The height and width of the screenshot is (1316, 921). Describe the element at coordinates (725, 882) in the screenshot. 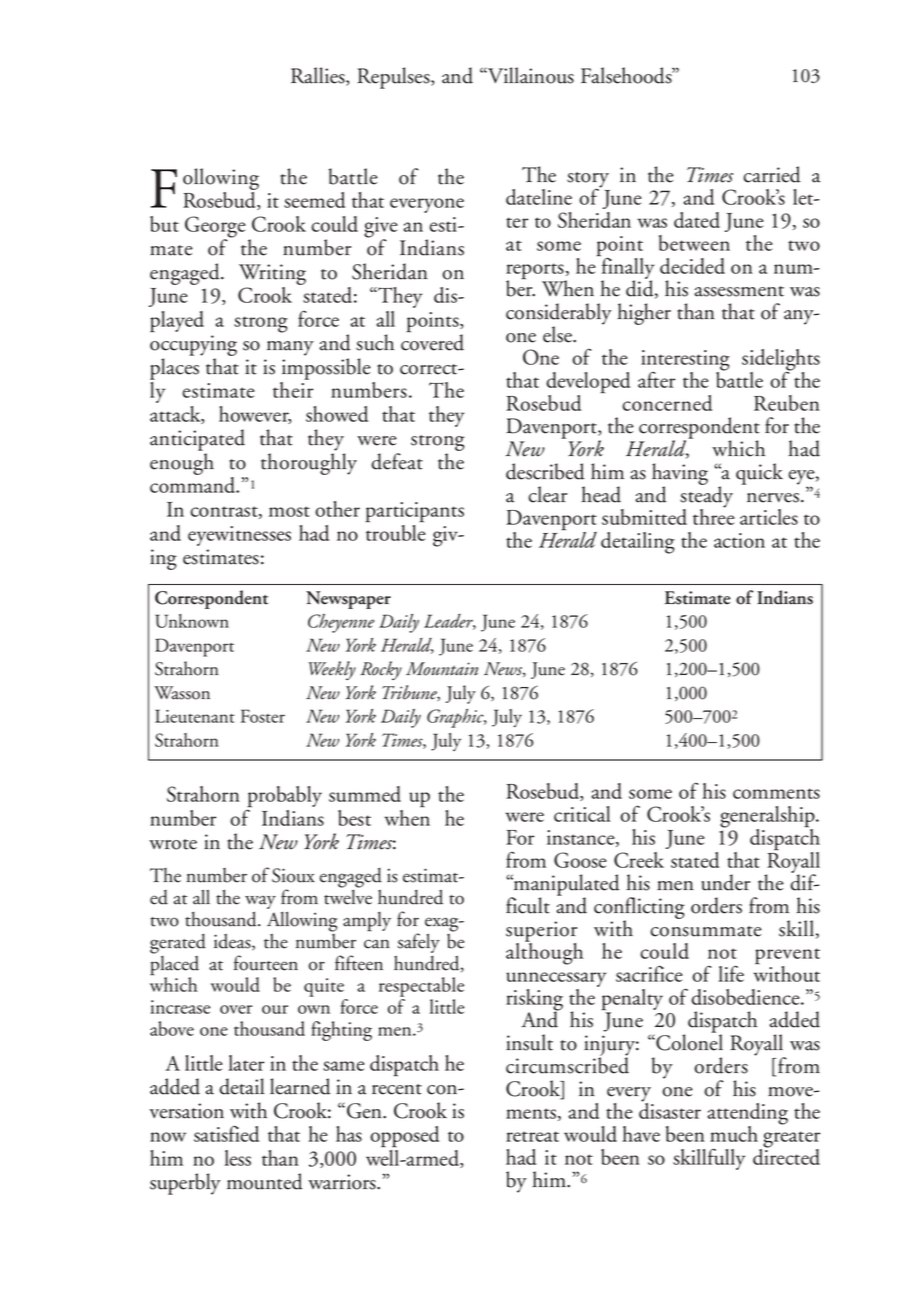

I see `under` at that location.
